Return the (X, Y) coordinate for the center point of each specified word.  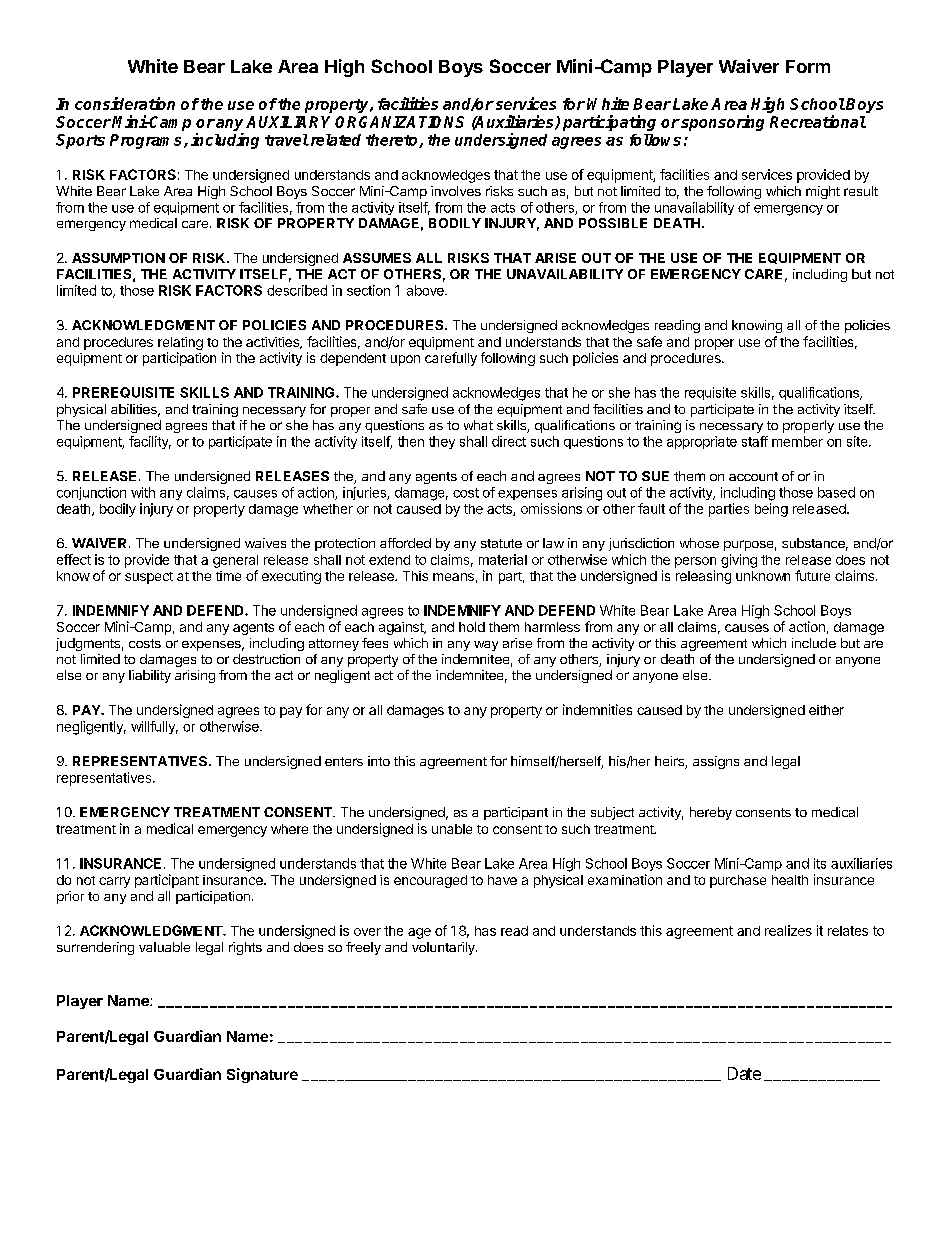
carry (114, 882)
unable (452, 829)
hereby (711, 813)
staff (755, 441)
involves (456, 191)
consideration (125, 103)
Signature (262, 1075)
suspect (149, 578)
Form (808, 66)
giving (739, 561)
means (453, 577)
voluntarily (444, 948)
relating (180, 343)
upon (405, 360)
